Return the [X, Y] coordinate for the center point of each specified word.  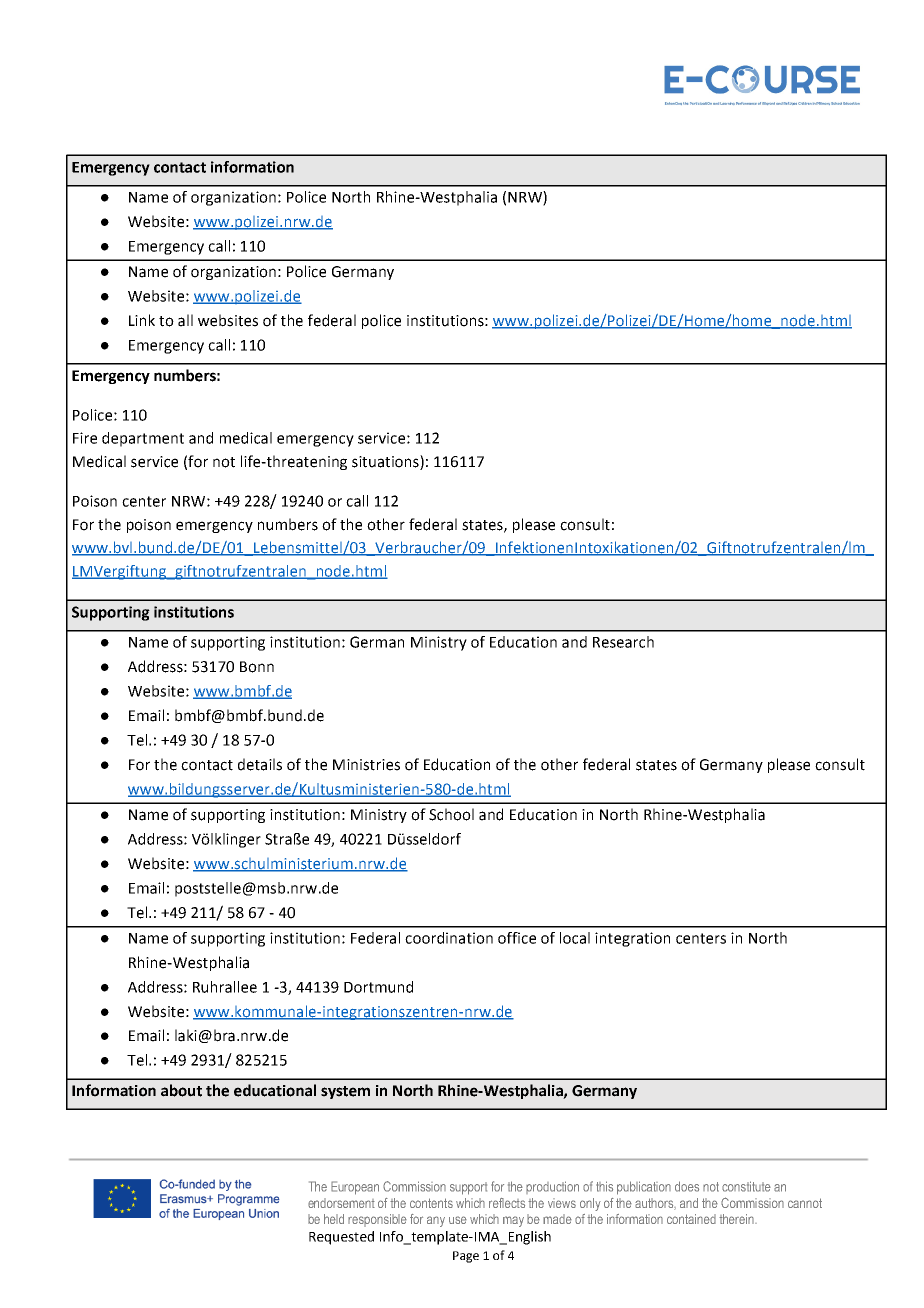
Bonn [257, 667]
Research [623, 642]
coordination [449, 938]
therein [737, 1219]
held [334, 1219]
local [575, 938]
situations [386, 462]
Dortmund [378, 987]
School [451, 814]
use [458, 1220]
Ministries [366, 765]
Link [142, 320]
